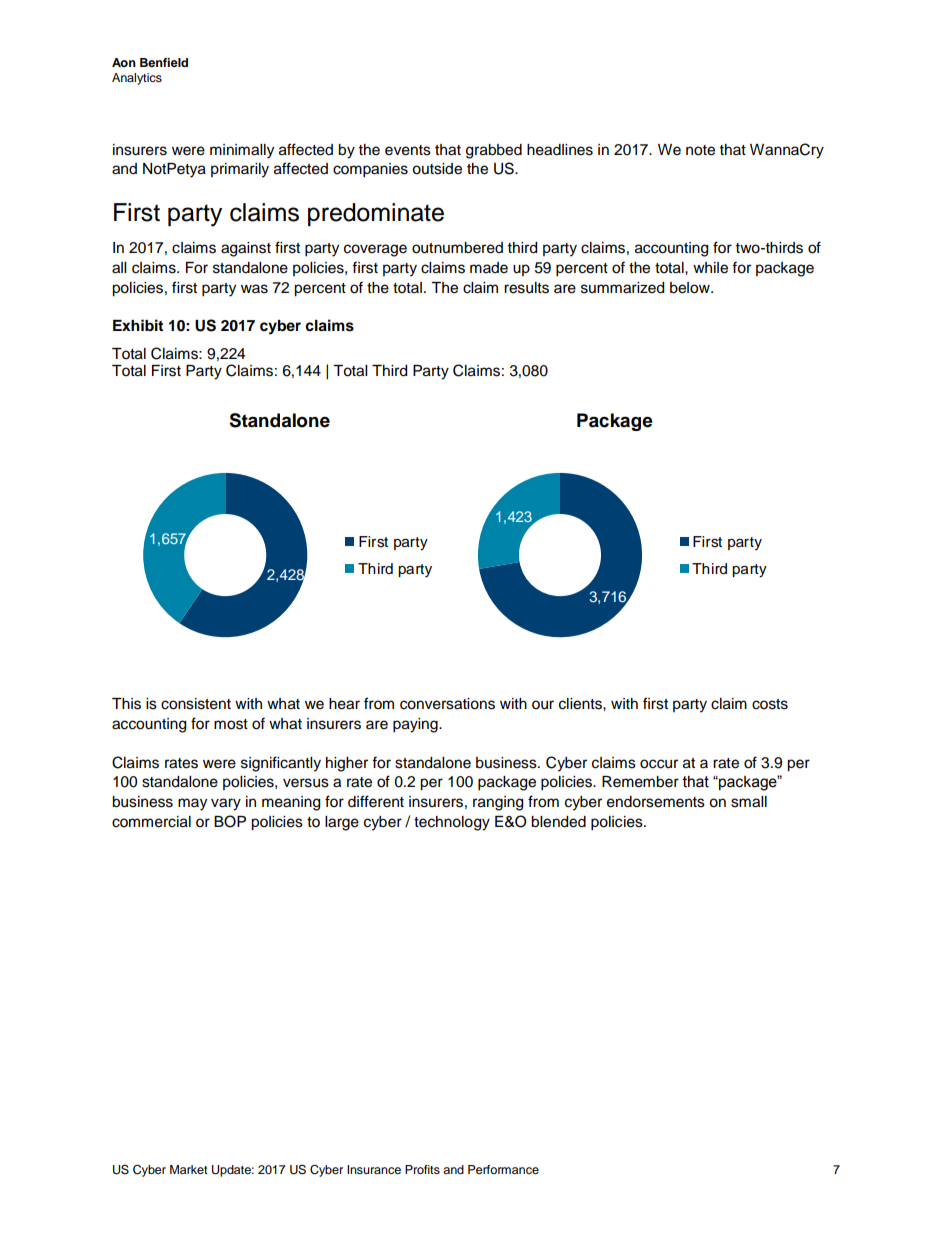 The height and width of the page is (1233, 952). What do you see at coordinates (189, 1169) in the page?
I see `Market` at bounding box center [189, 1169].
